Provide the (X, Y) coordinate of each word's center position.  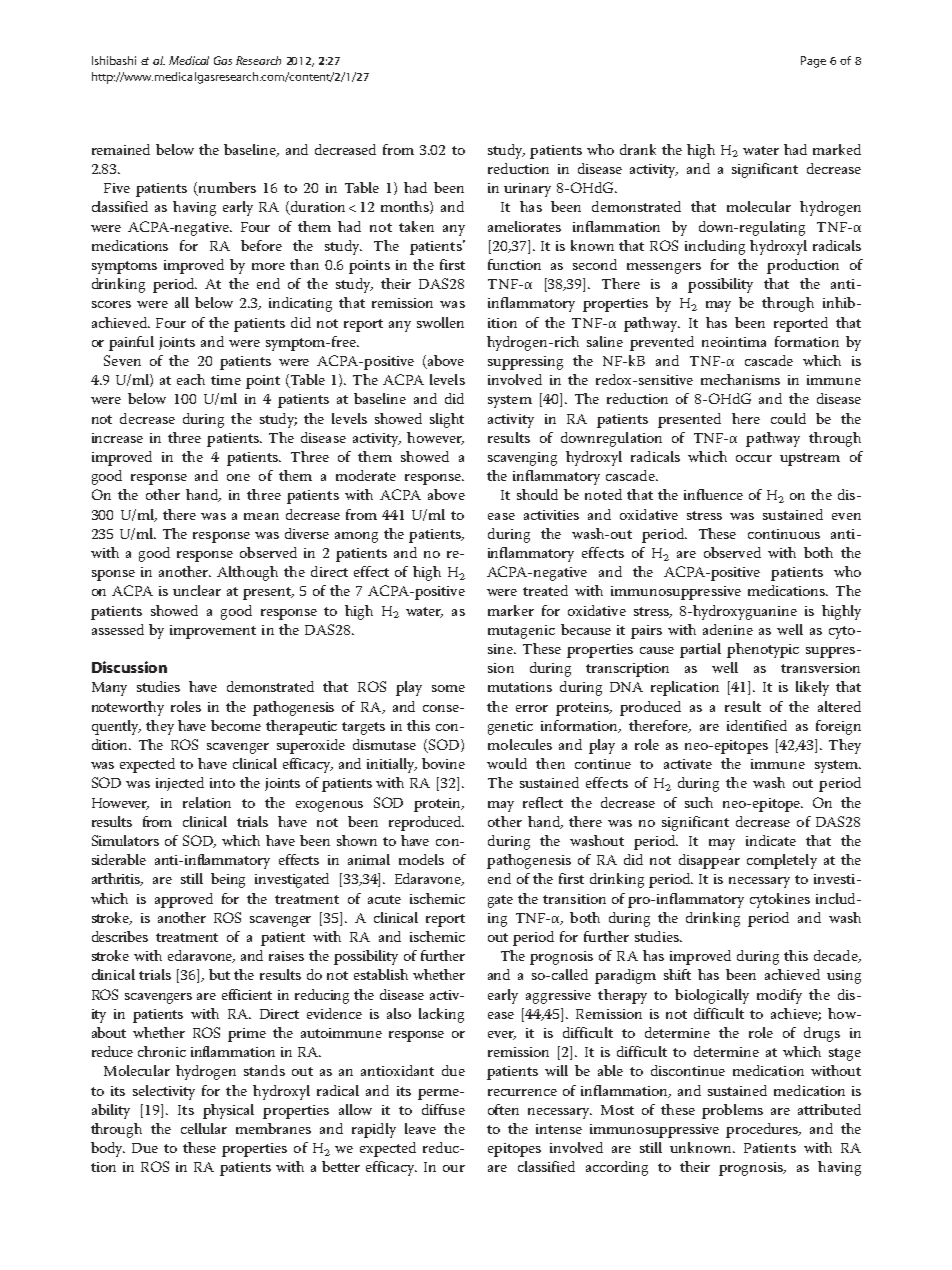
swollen (440, 322)
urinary (527, 190)
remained (121, 149)
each (191, 379)
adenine (728, 629)
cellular (204, 1128)
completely (782, 861)
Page (813, 62)
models (421, 859)
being (228, 880)
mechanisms (740, 379)
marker (511, 610)
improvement (213, 632)
